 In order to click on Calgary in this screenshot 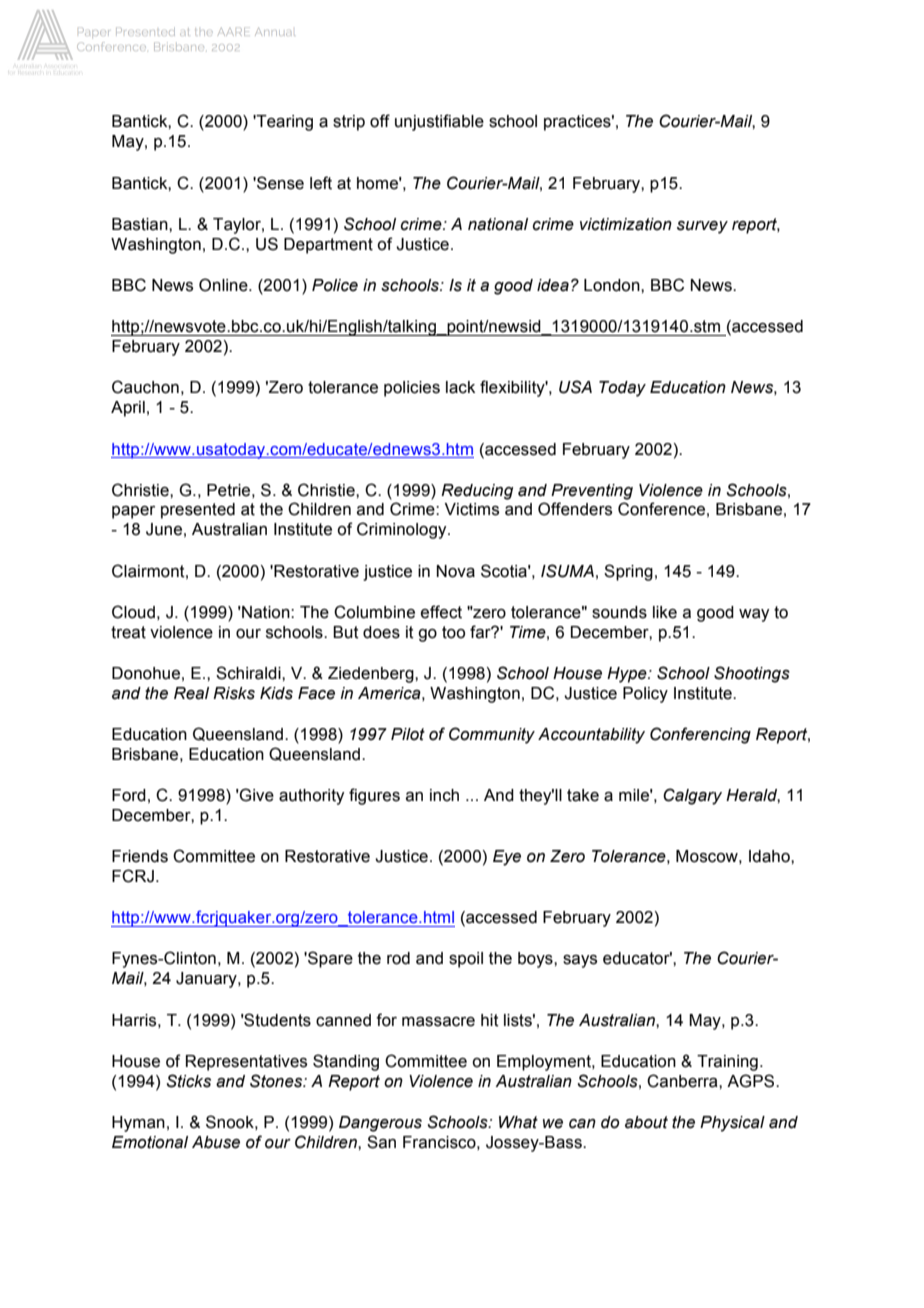, I will do `click(692, 796)`.
